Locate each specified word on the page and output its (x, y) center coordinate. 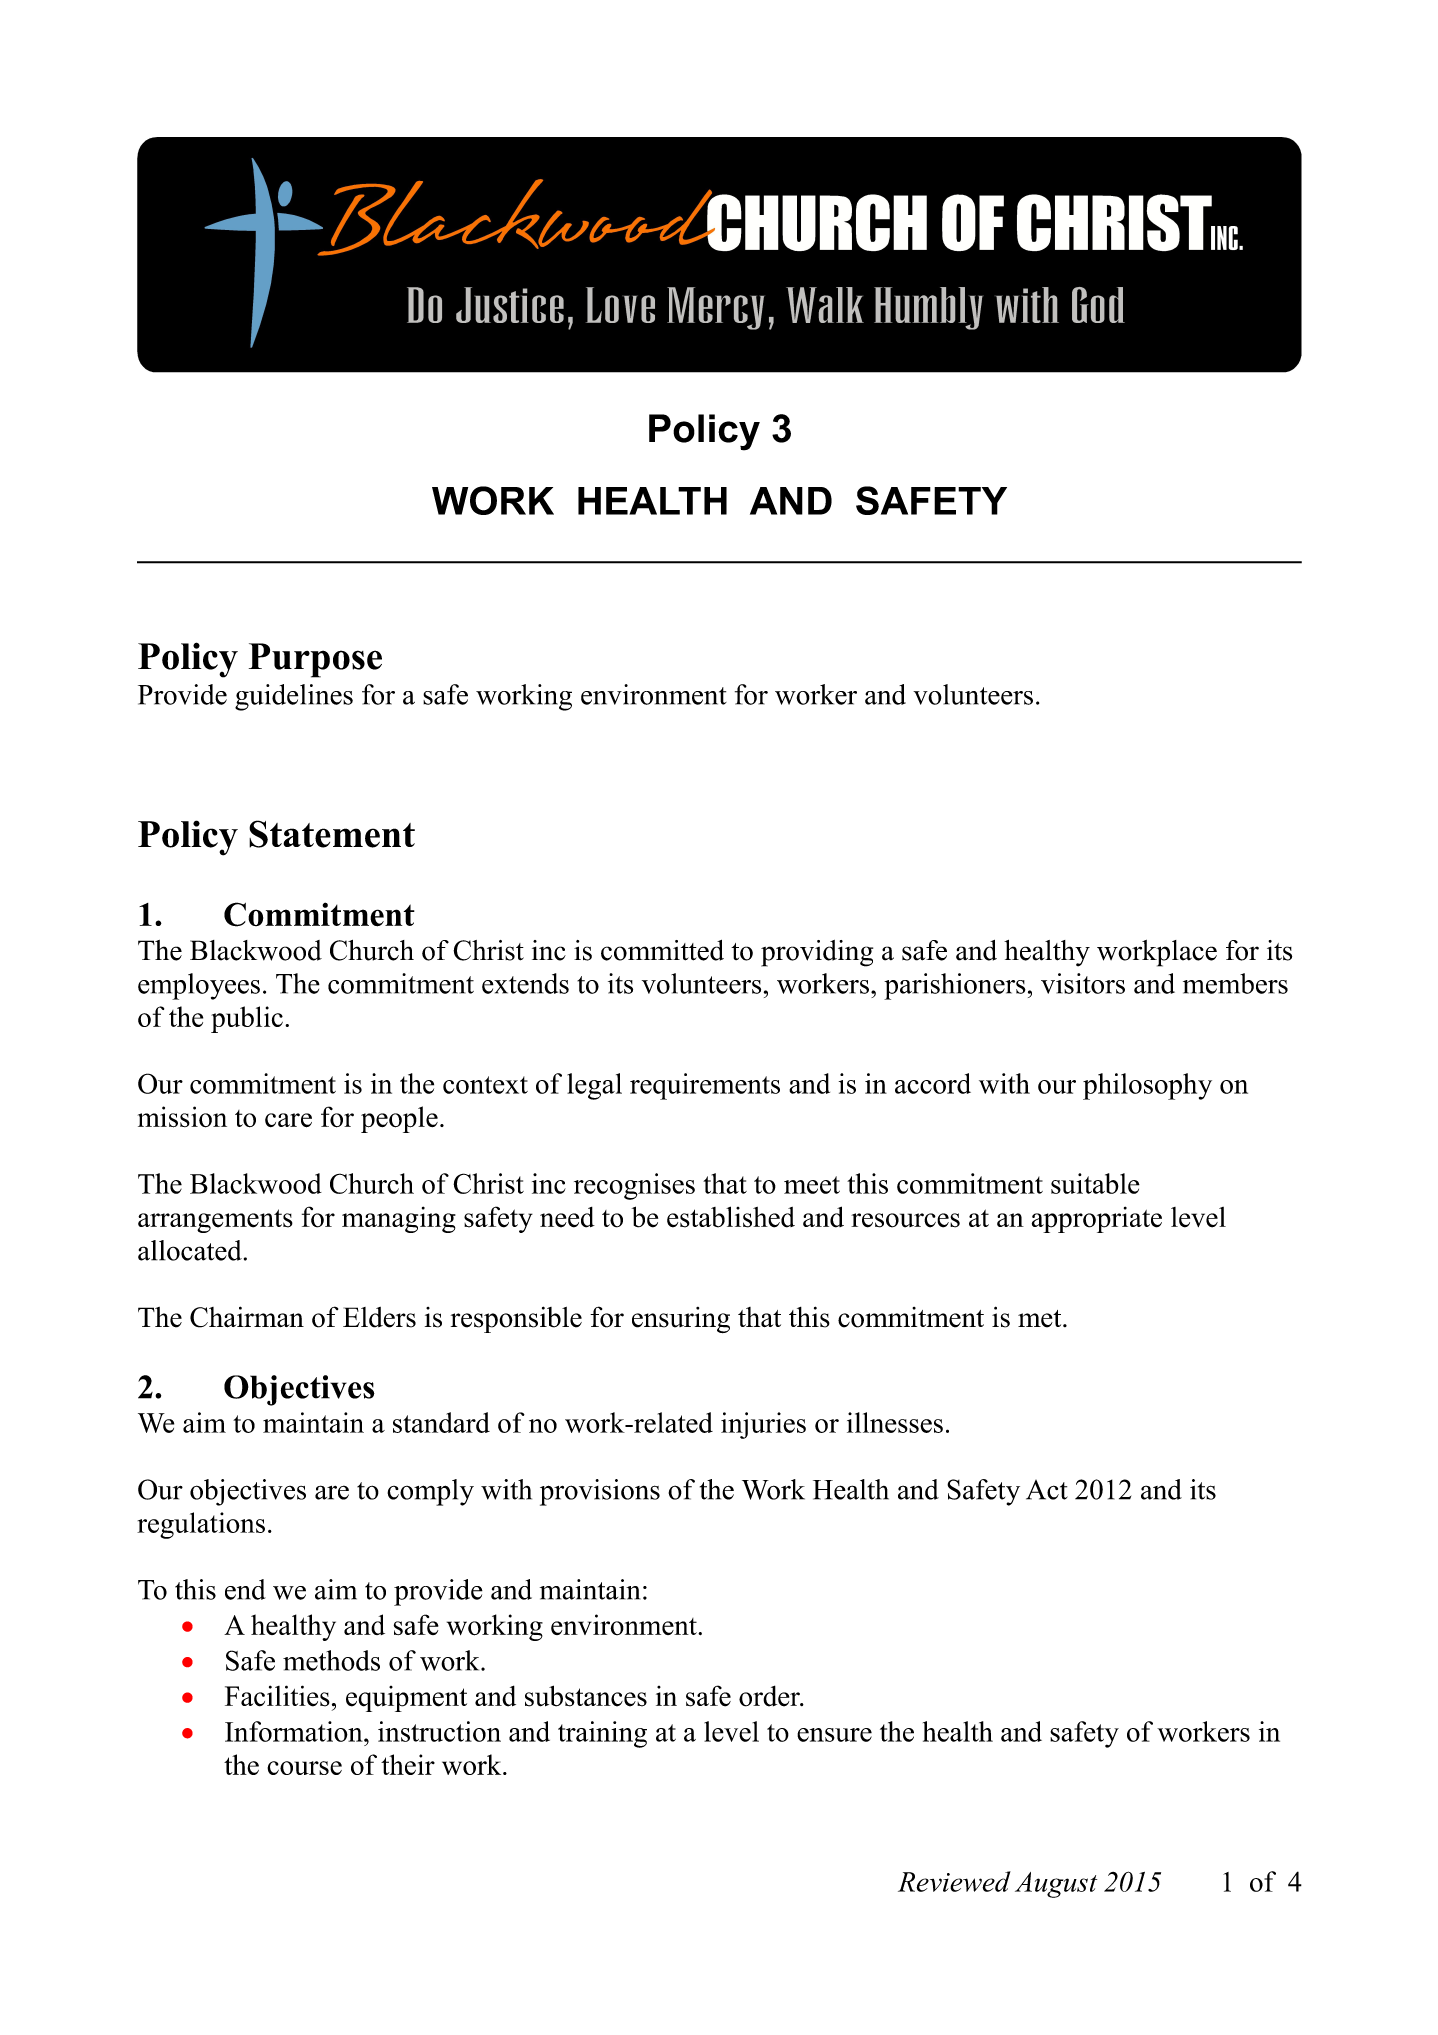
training (602, 1734)
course (304, 1768)
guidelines (294, 697)
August (1056, 1885)
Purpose (315, 660)
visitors (1083, 983)
